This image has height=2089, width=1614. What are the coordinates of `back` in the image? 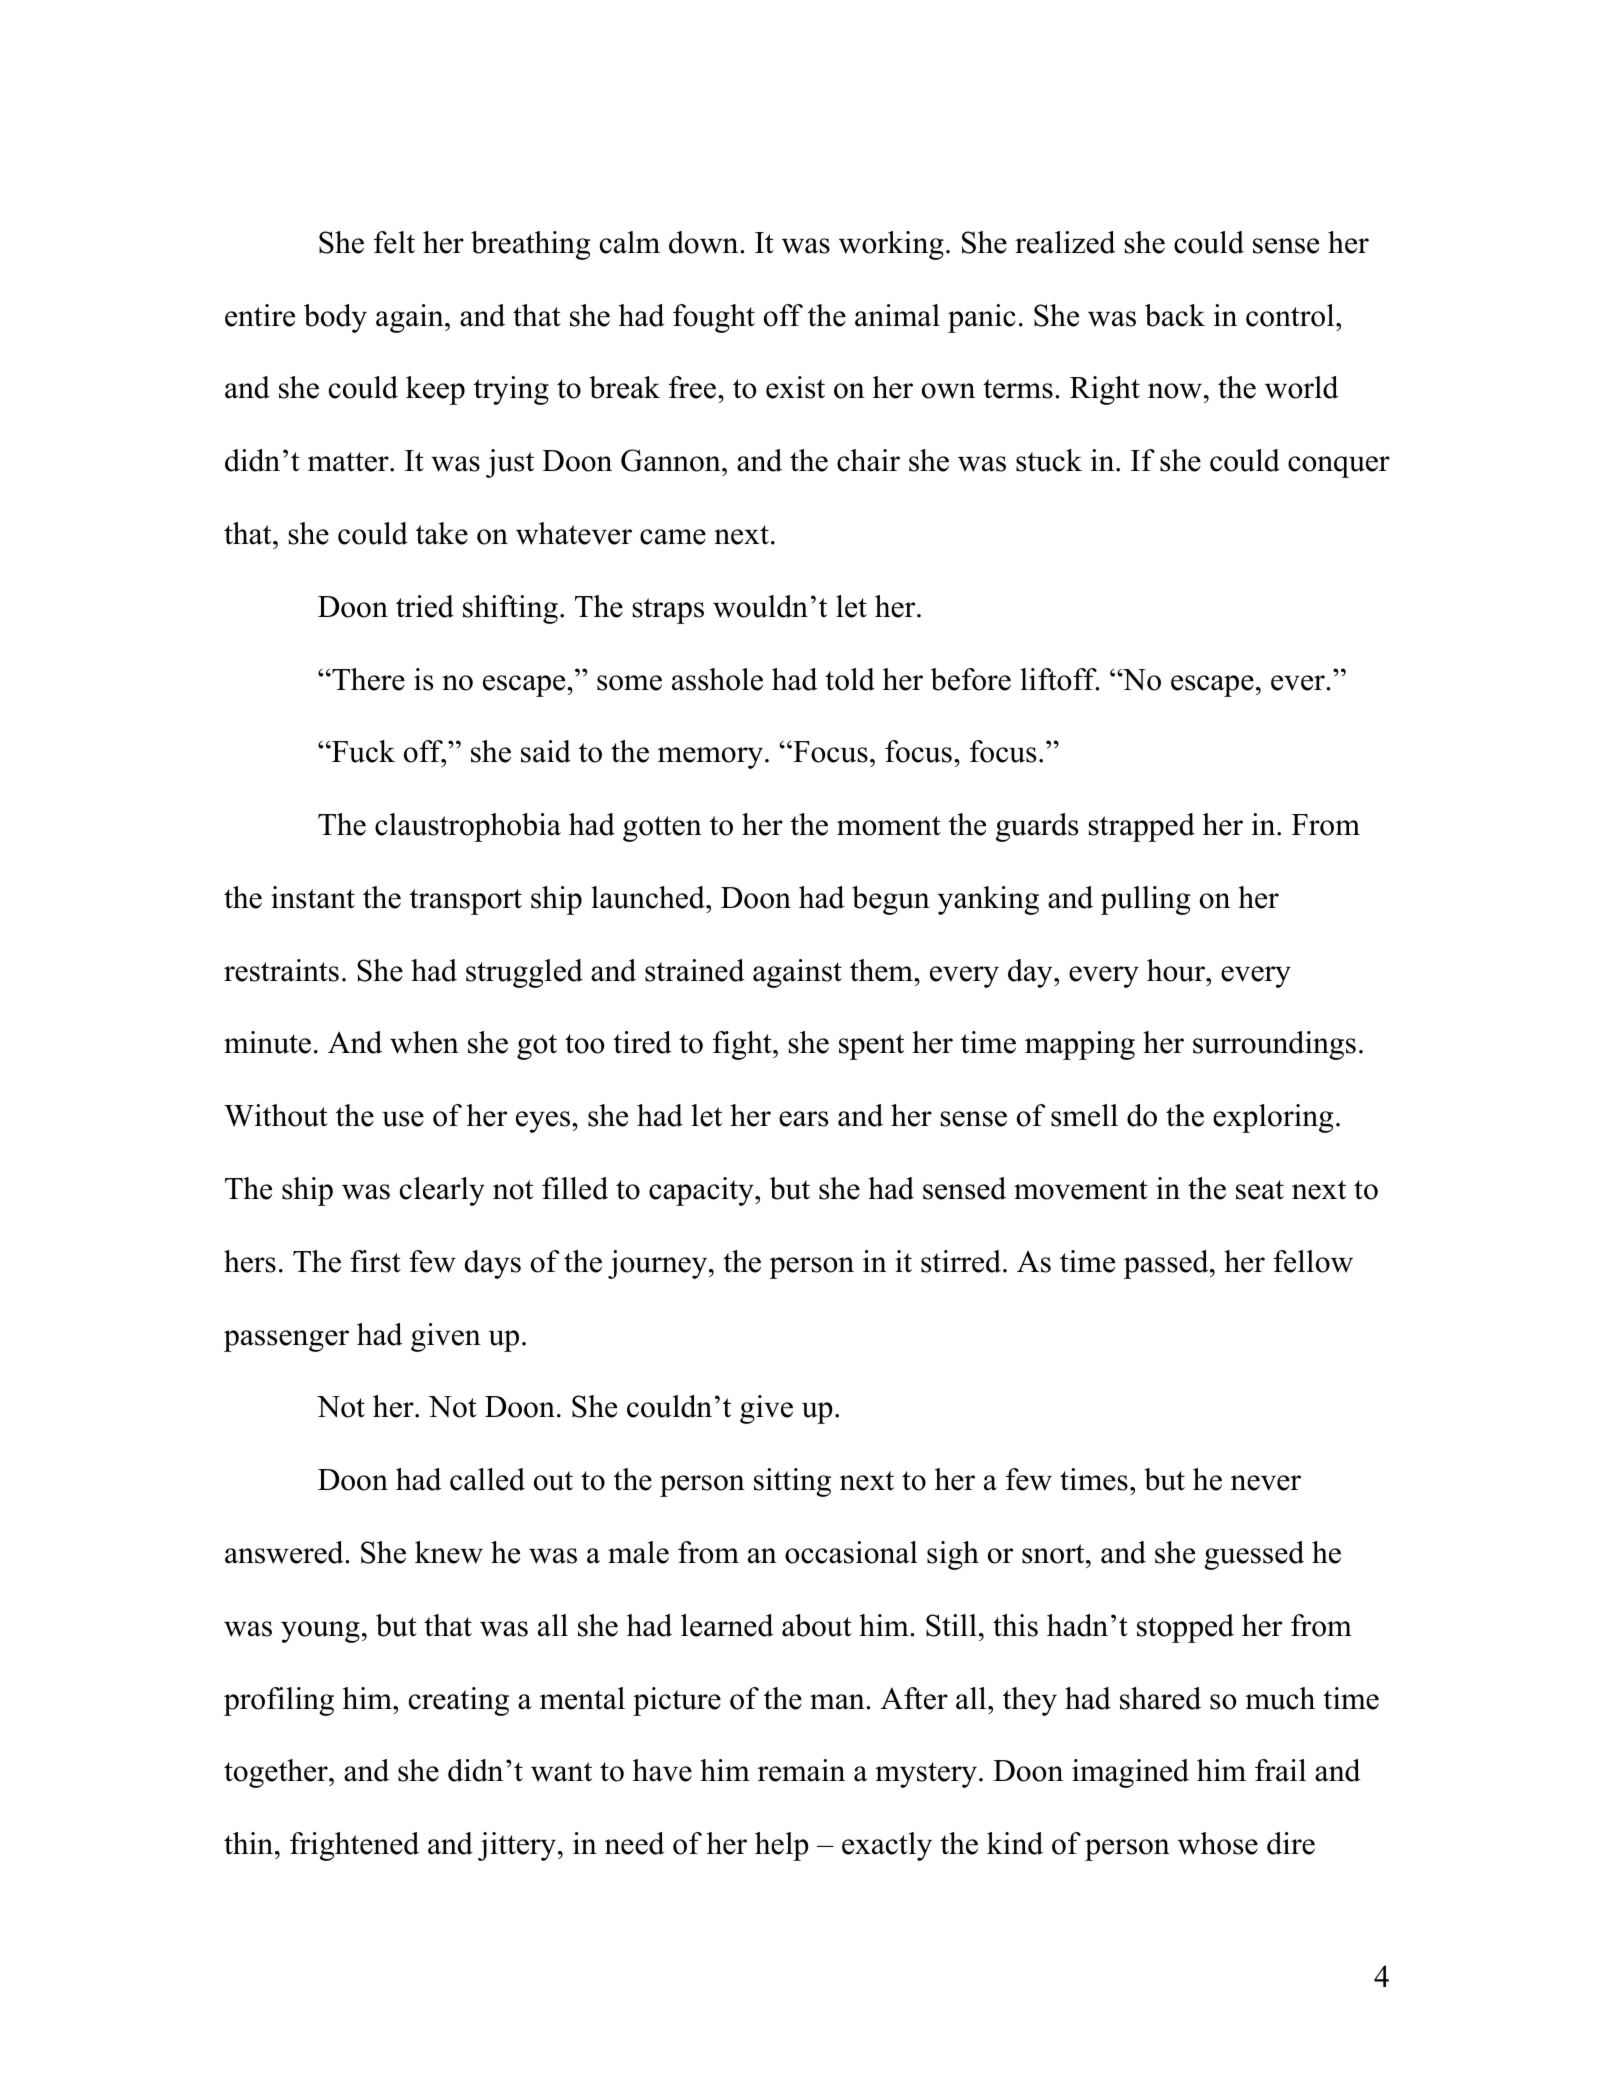 It's located at (1175, 315).
